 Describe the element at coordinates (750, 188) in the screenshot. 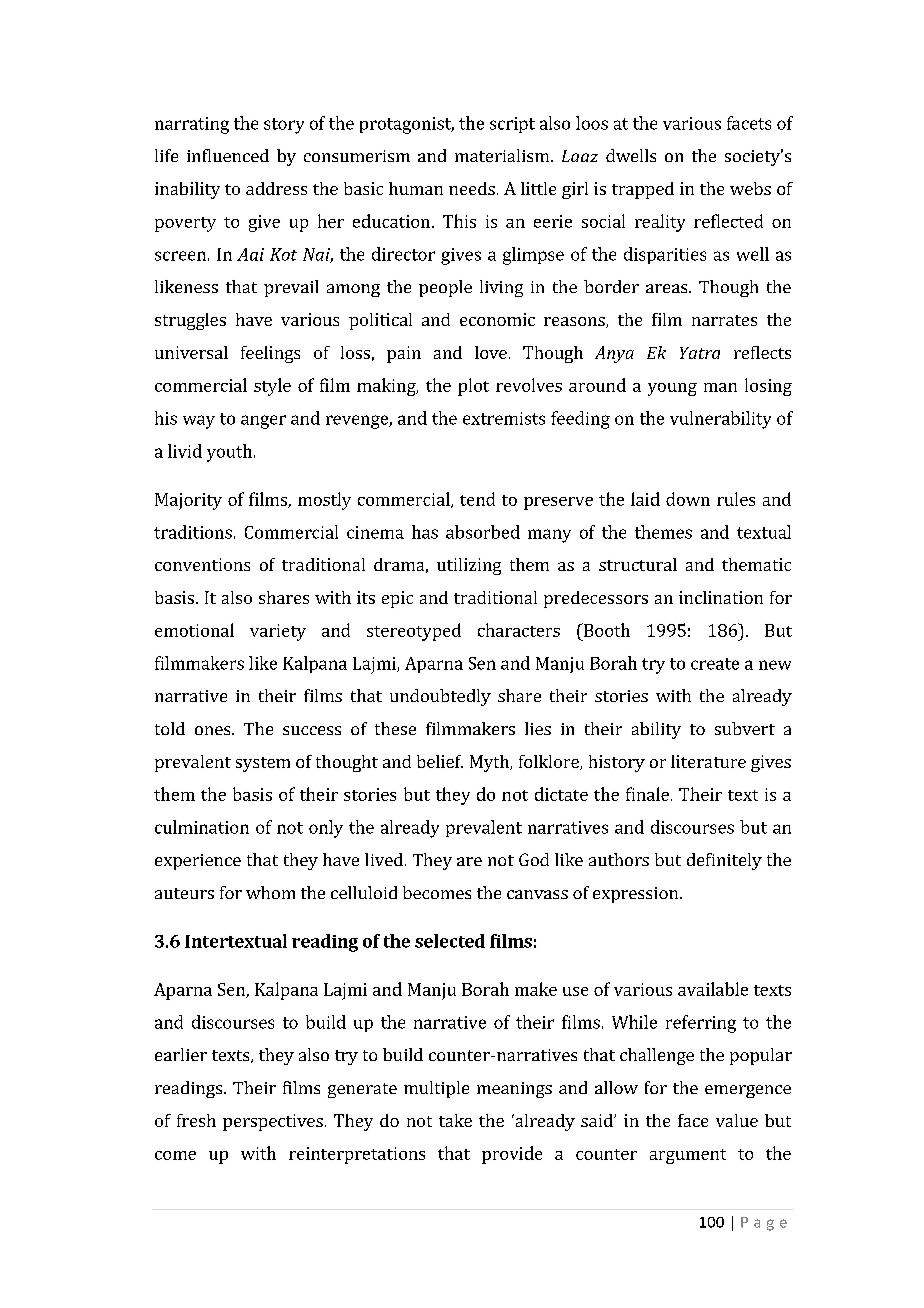

I see `webs` at that location.
